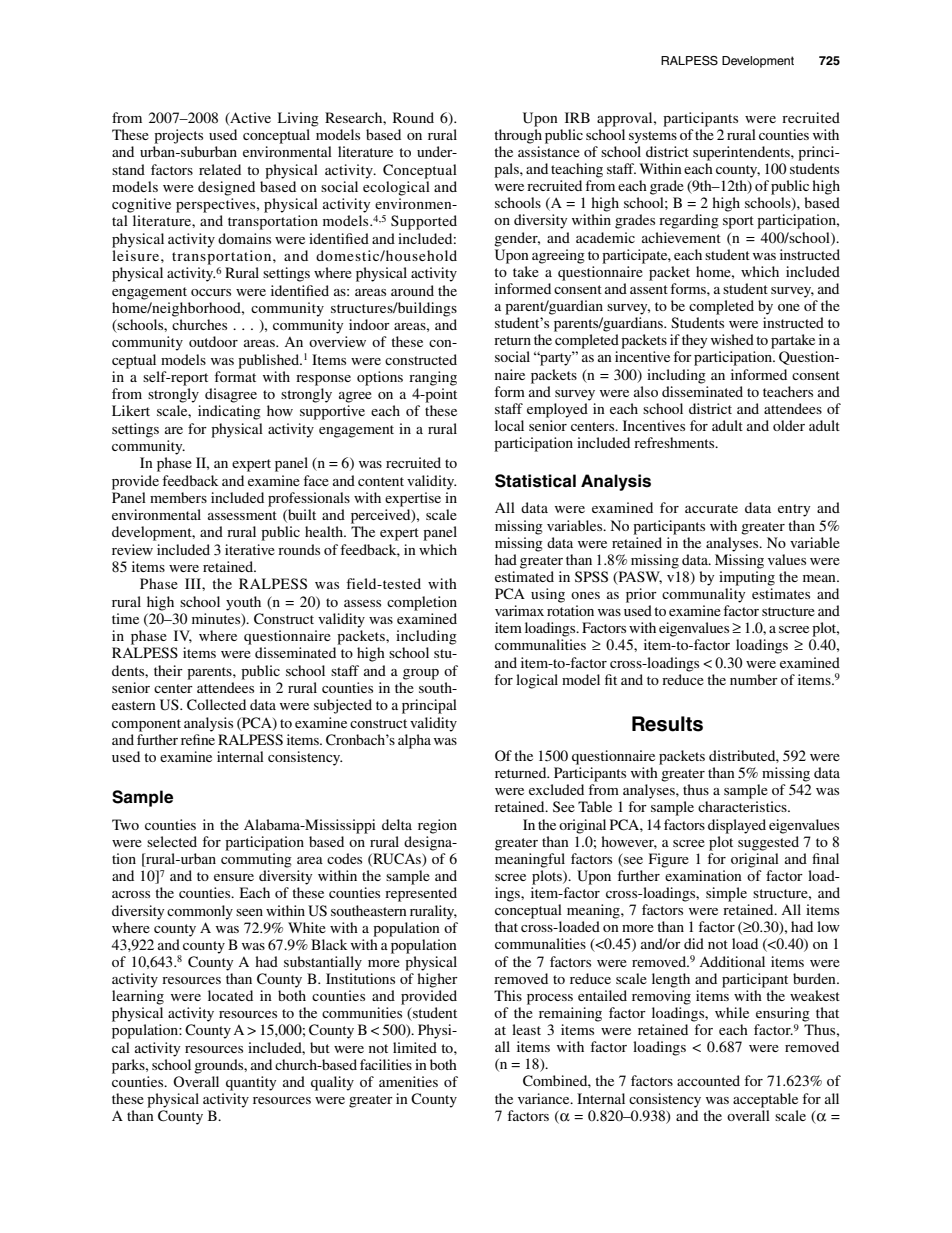  What do you see at coordinates (524, 576) in the screenshot?
I see `estimated` at bounding box center [524, 576].
